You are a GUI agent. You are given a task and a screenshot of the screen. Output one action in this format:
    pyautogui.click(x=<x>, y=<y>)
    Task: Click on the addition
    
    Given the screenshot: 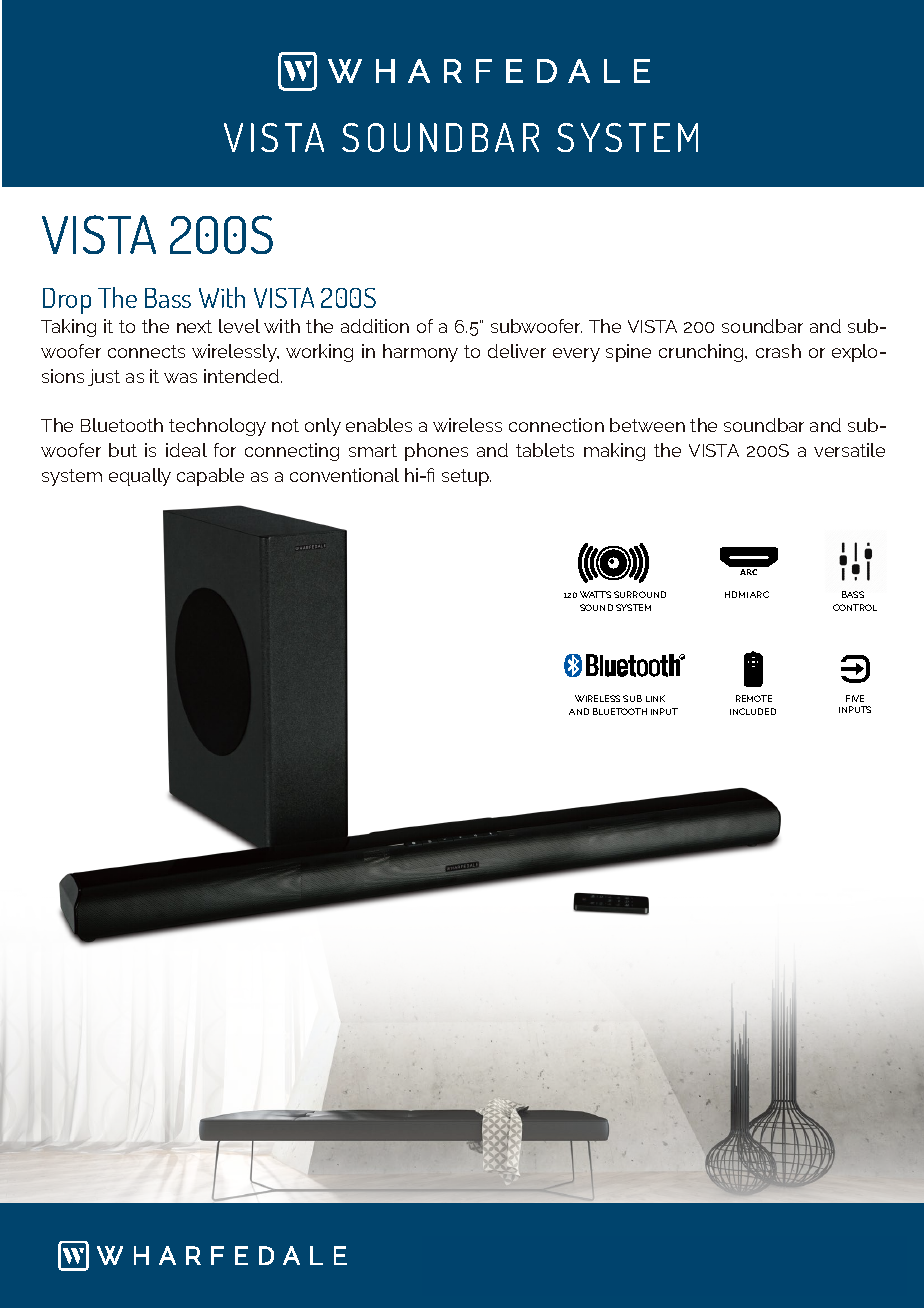 What is the action you would take?
    pyautogui.click(x=375, y=326)
